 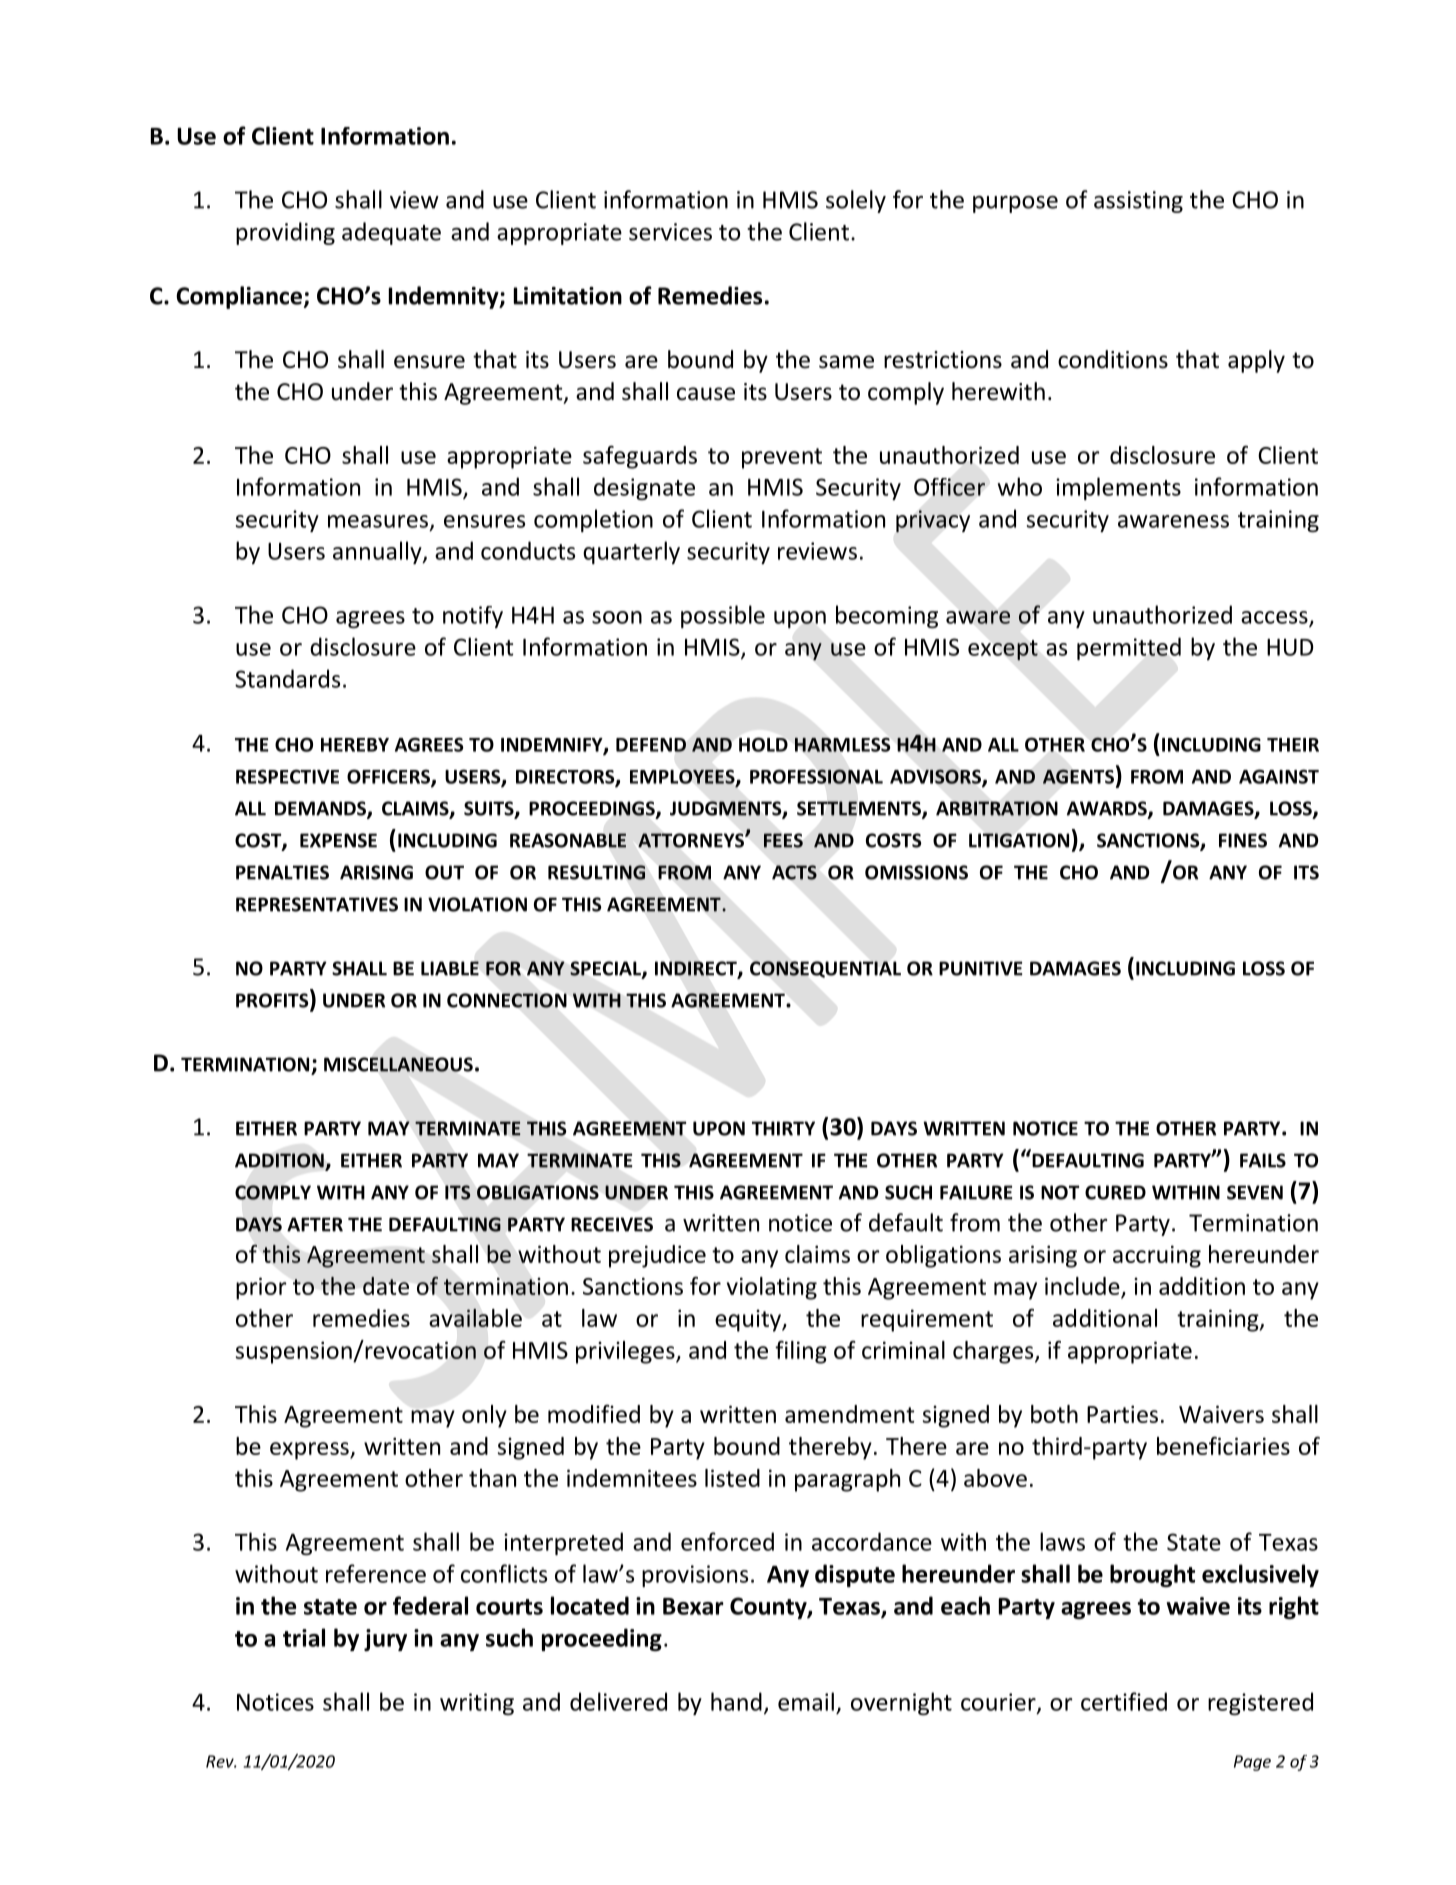 What do you see at coordinates (385, 1640) in the screenshot?
I see `jury` at bounding box center [385, 1640].
